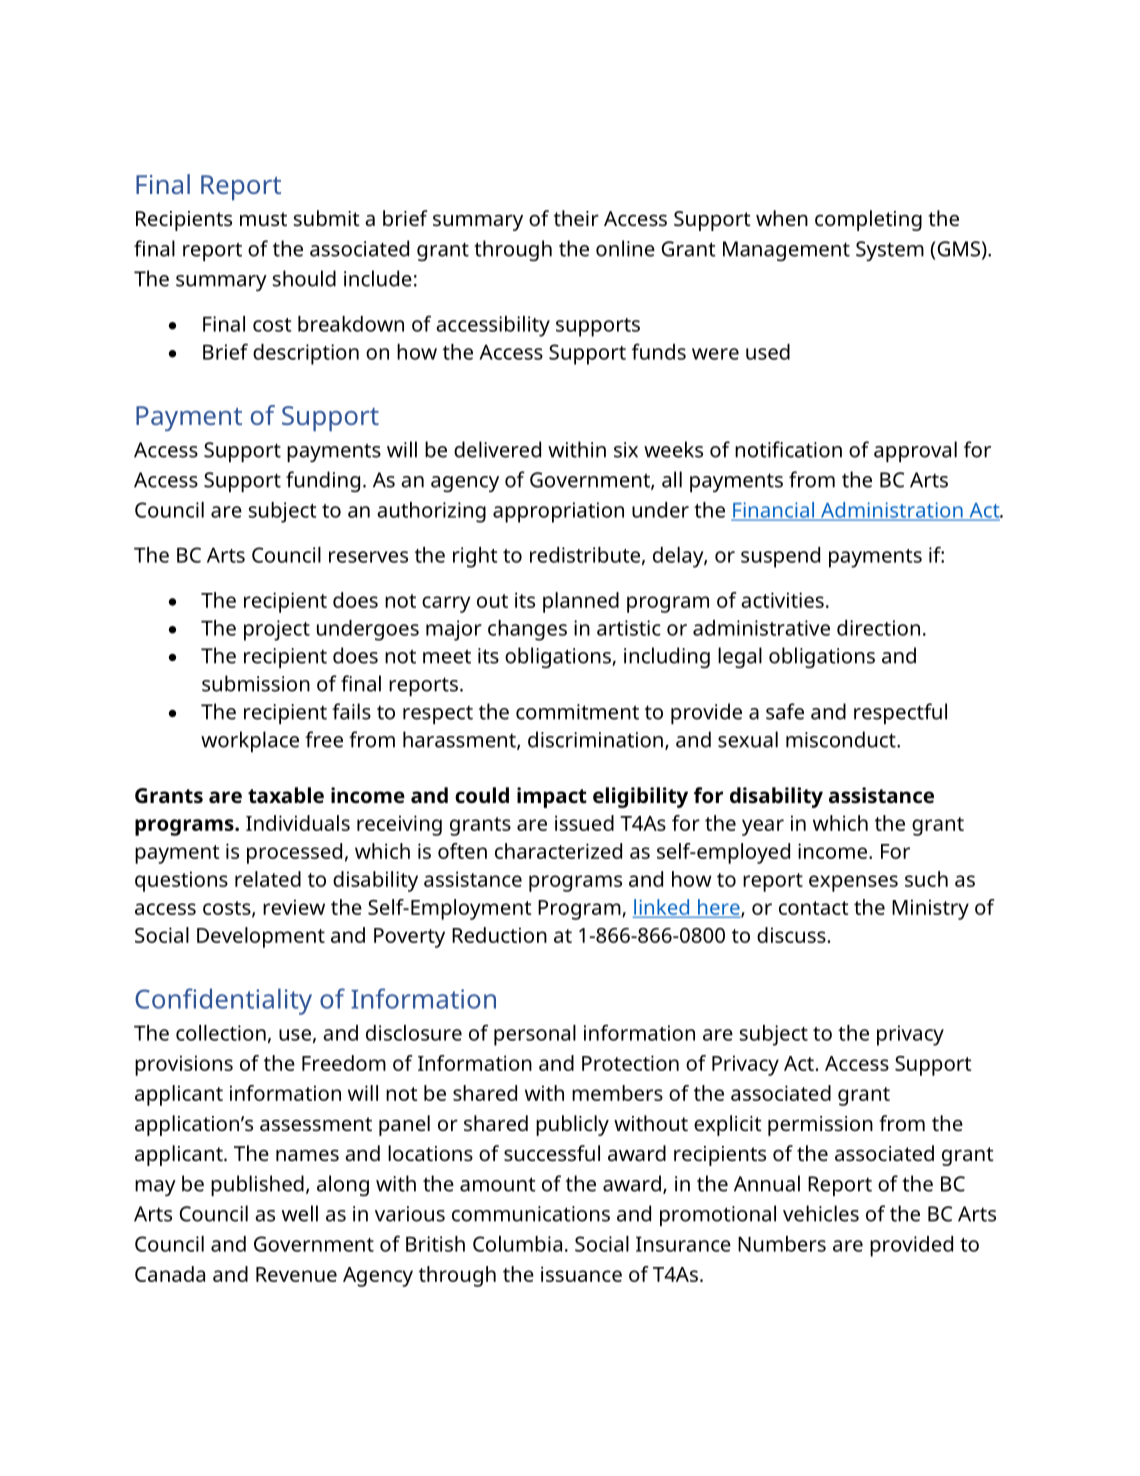 This image has width=1140, height=1476. What do you see at coordinates (263, 219) in the image?
I see `must` at bounding box center [263, 219].
